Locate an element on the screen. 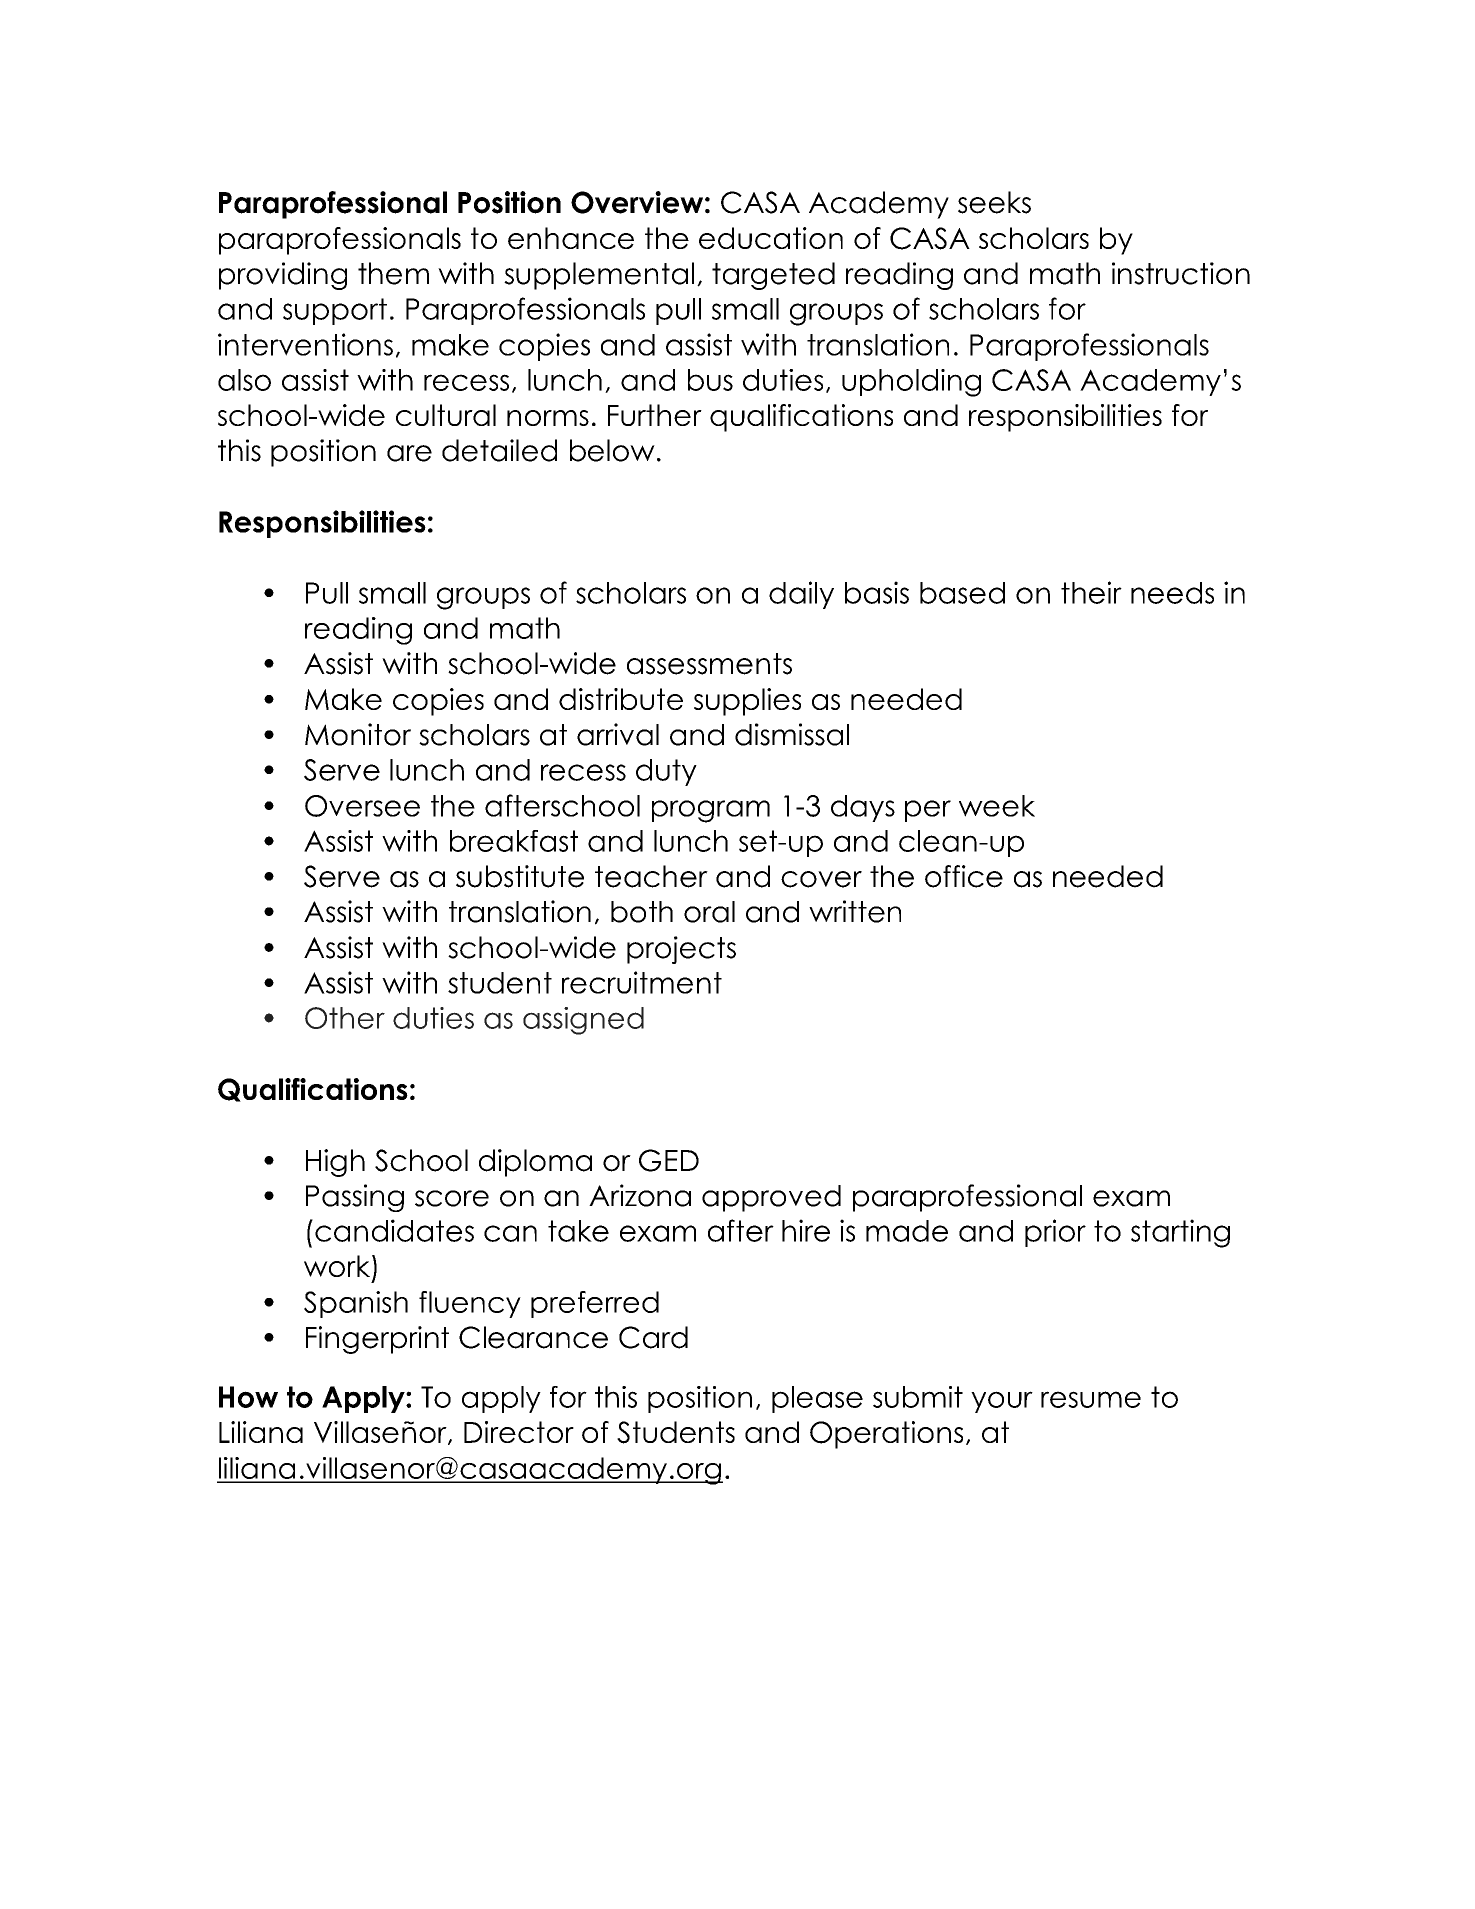 Image resolution: width=1475 pixels, height=1909 pixels. GED is located at coordinates (669, 1160).
